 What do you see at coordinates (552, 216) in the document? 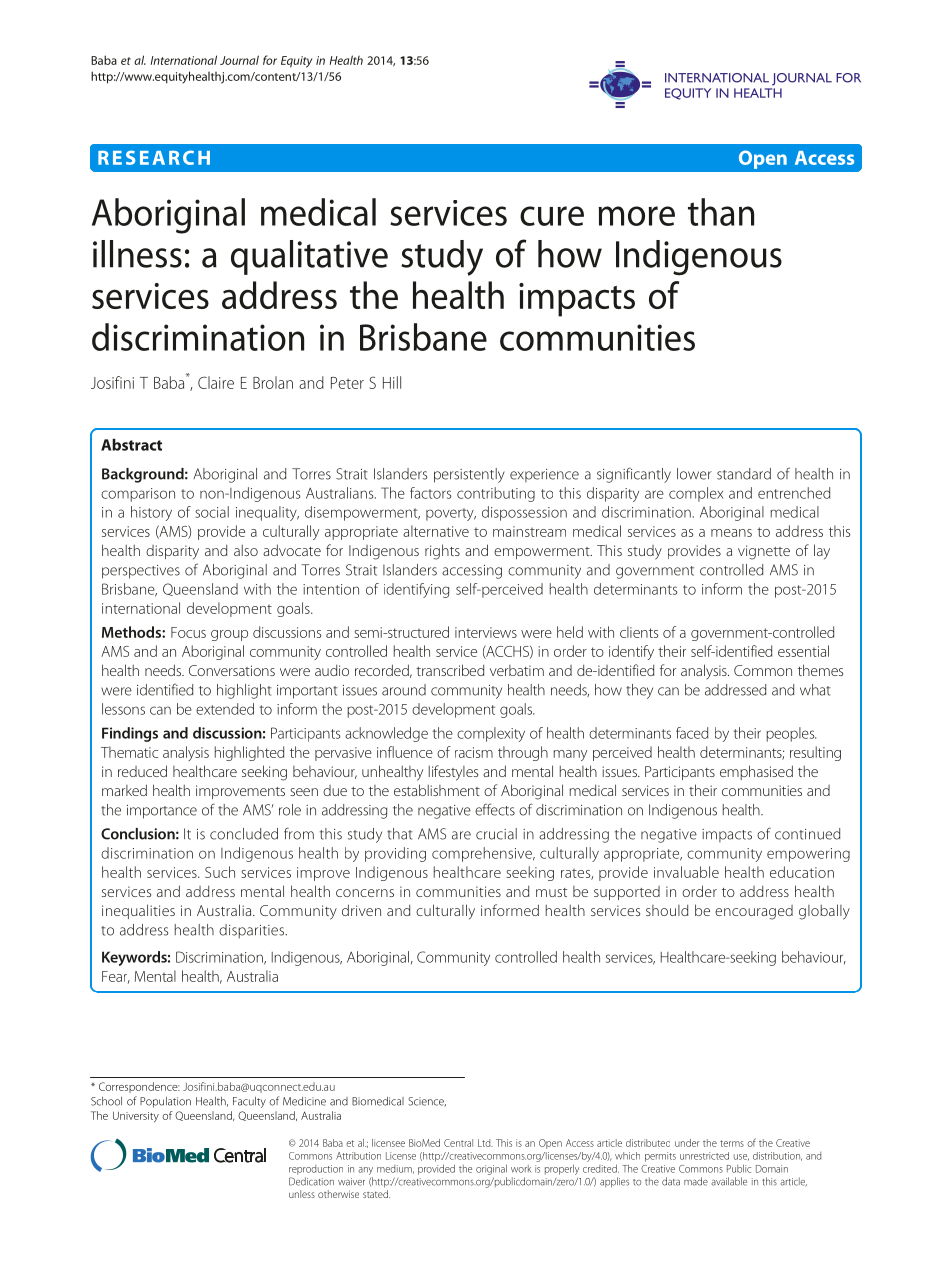
I see `cure` at bounding box center [552, 216].
